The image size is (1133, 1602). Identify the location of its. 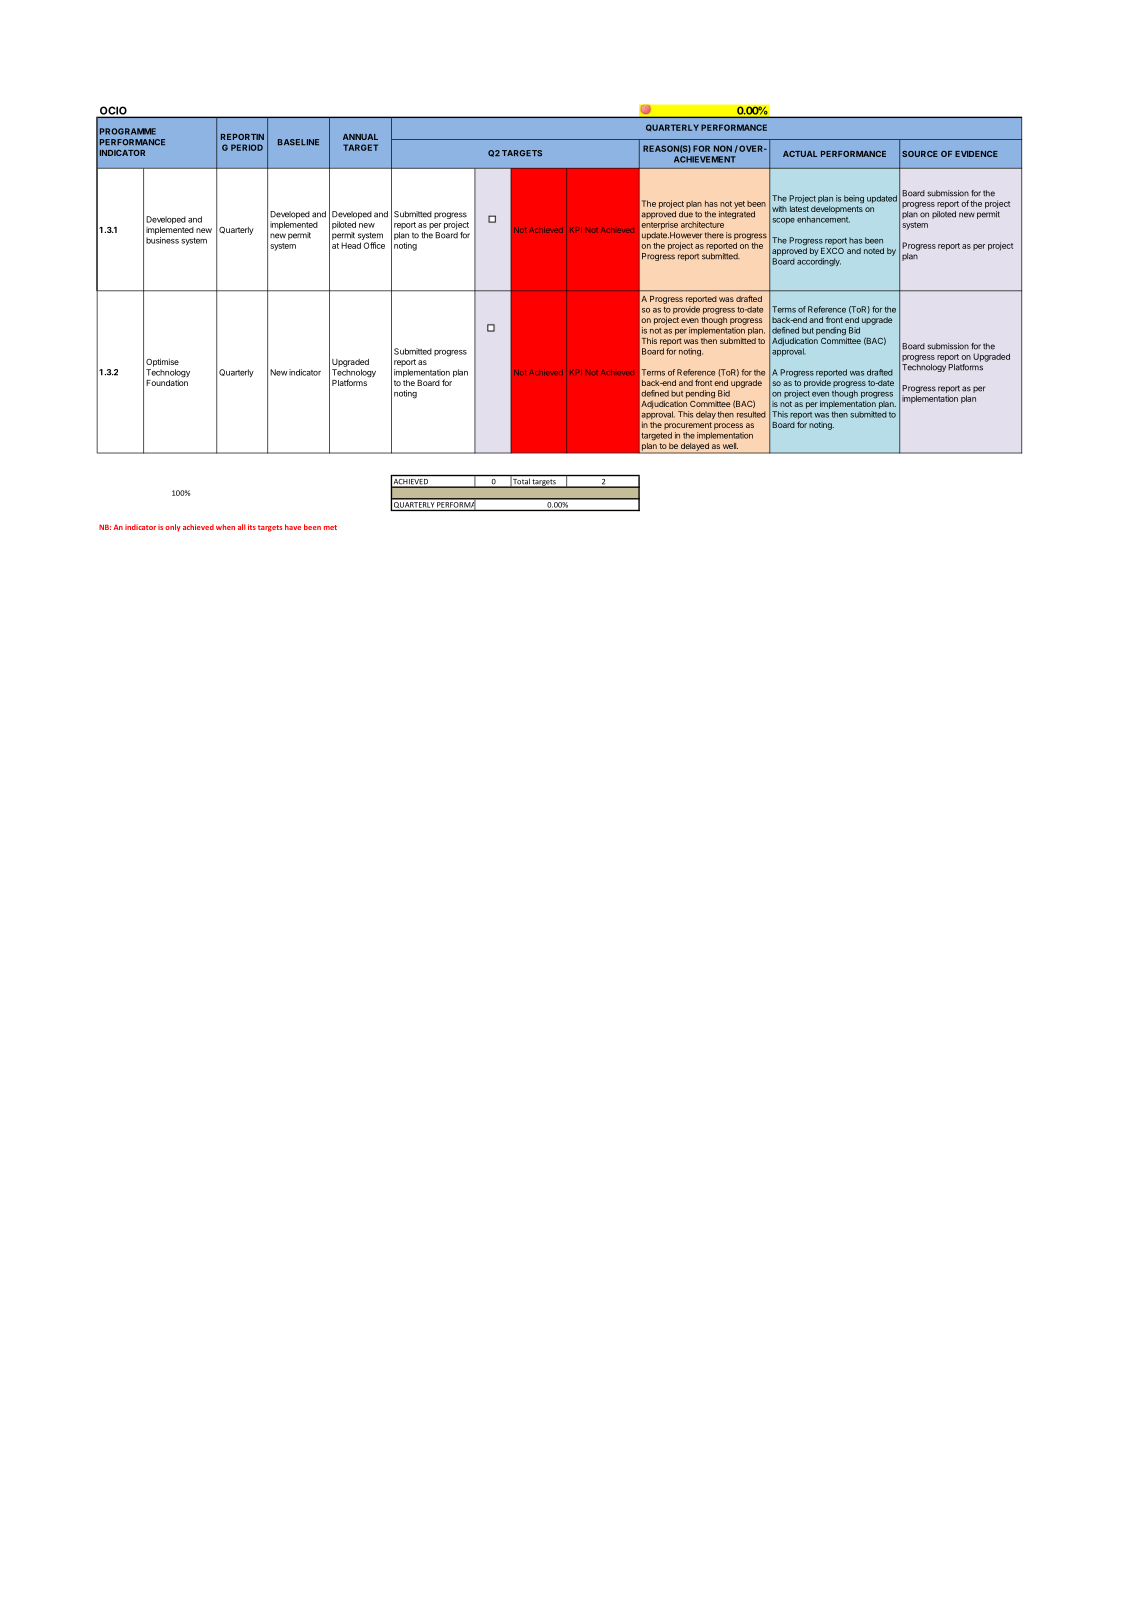
(252, 527).
